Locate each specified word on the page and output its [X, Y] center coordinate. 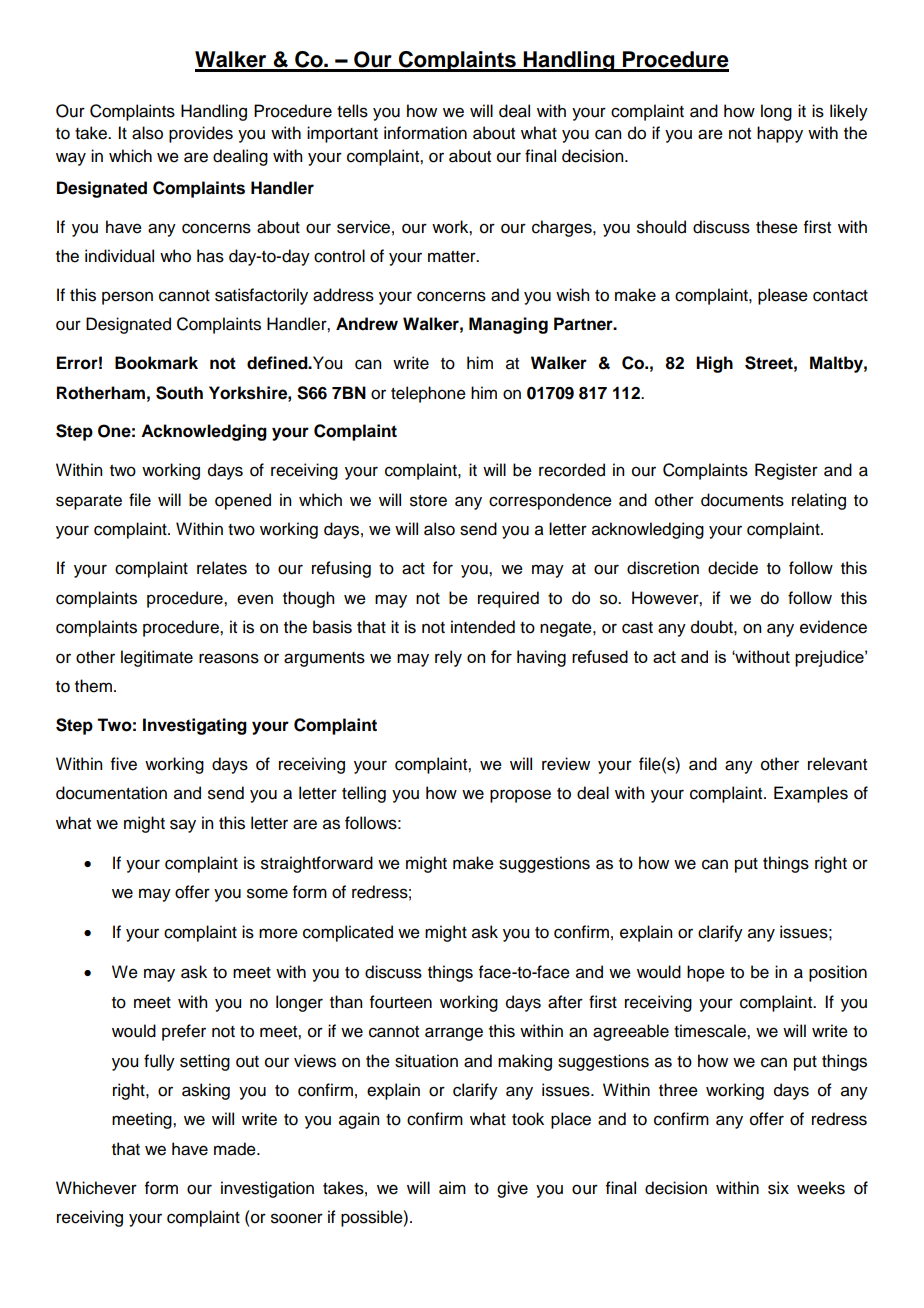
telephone [428, 394]
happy [780, 134]
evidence [833, 627]
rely [448, 658]
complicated [348, 933]
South [179, 393]
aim [452, 1188]
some [267, 893]
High [714, 364]
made [236, 1149]
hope [706, 973]
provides [201, 134]
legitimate [157, 658]
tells [352, 111]
